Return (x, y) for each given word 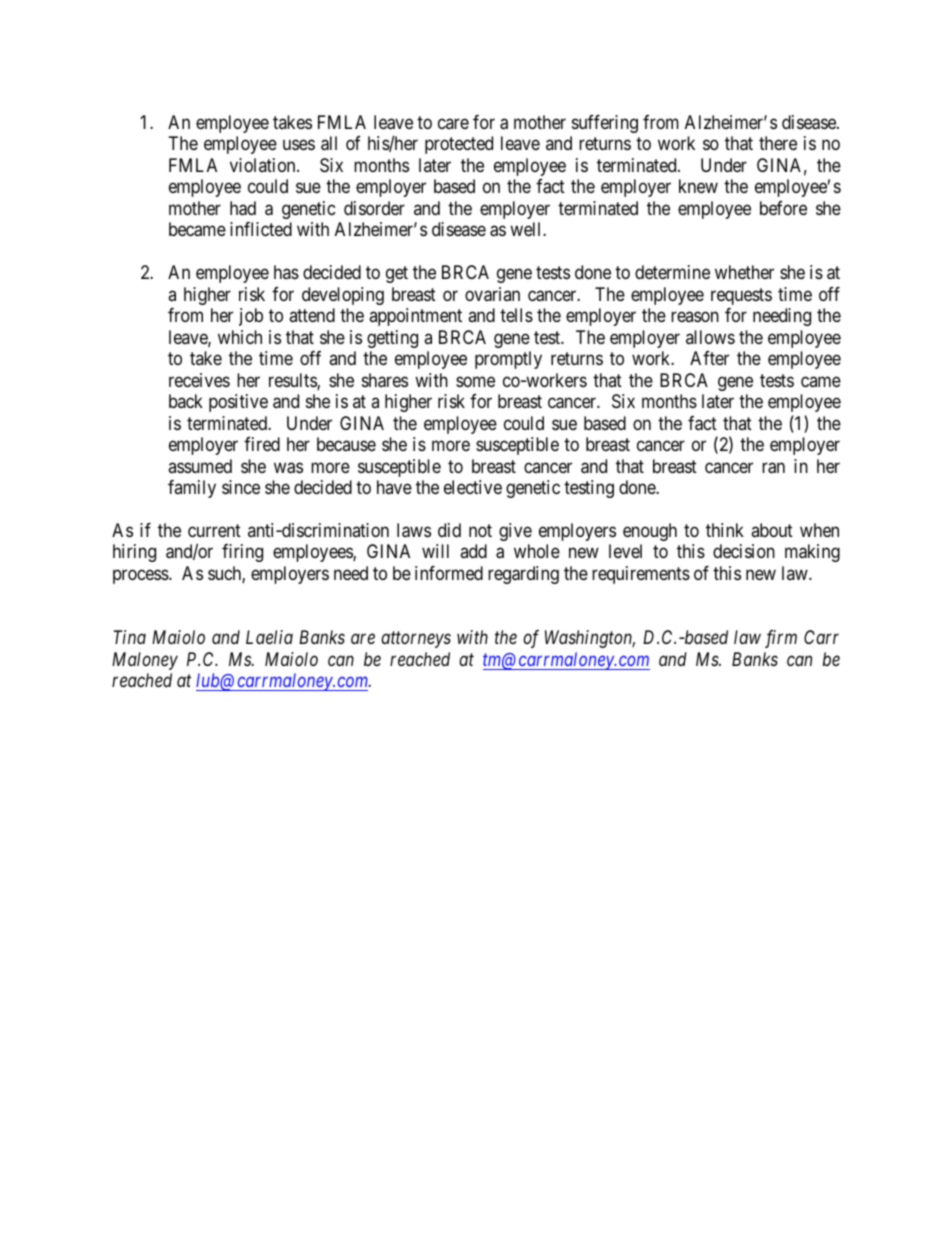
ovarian (492, 294)
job (251, 317)
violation (264, 165)
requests (741, 296)
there (778, 143)
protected (459, 145)
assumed (200, 466)
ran (773, 468)
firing (242, 553)
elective (473, 487)
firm (781, 639)
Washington (590, 639)
